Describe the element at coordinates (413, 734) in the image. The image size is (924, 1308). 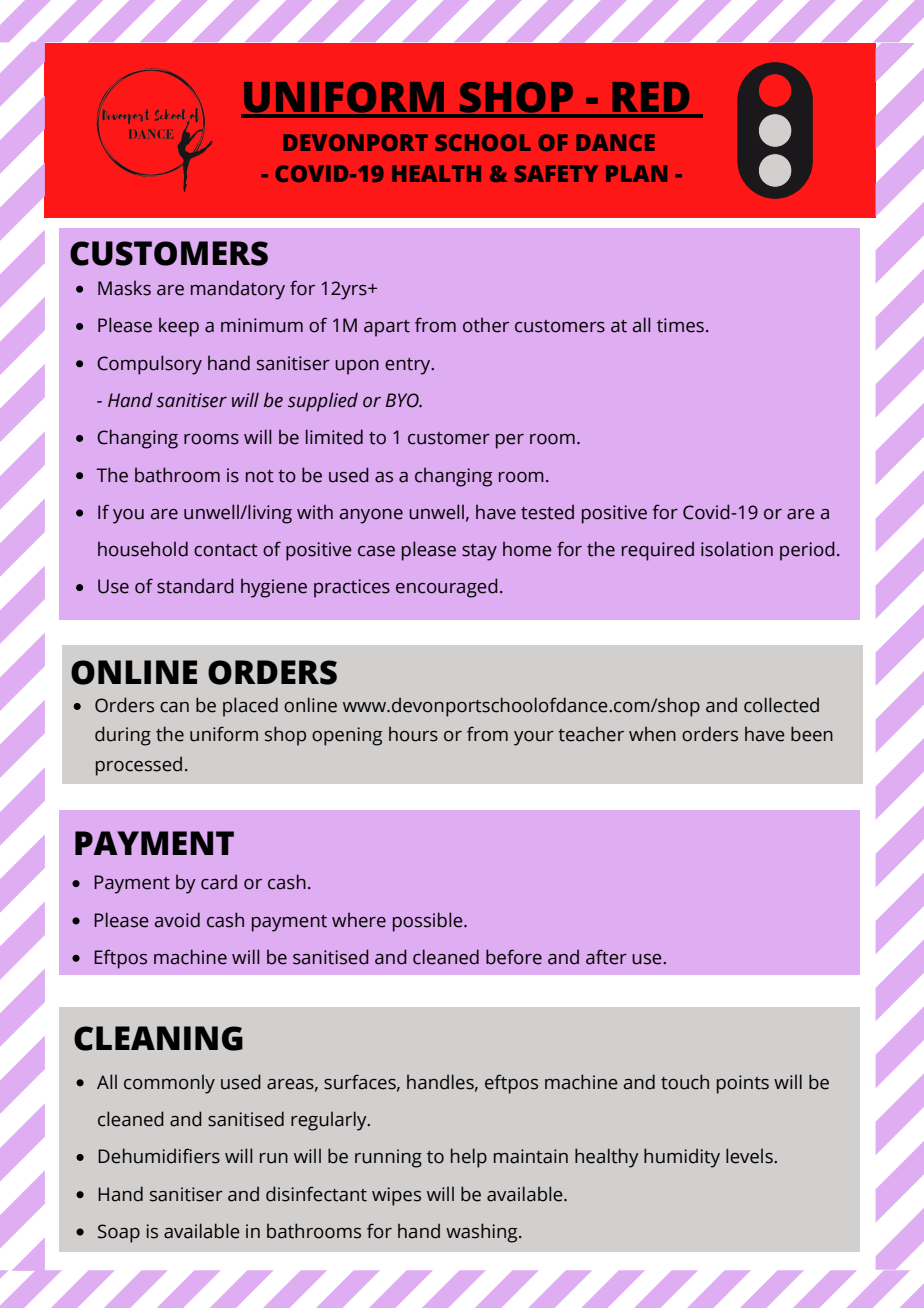
I see `hours` at that location.
